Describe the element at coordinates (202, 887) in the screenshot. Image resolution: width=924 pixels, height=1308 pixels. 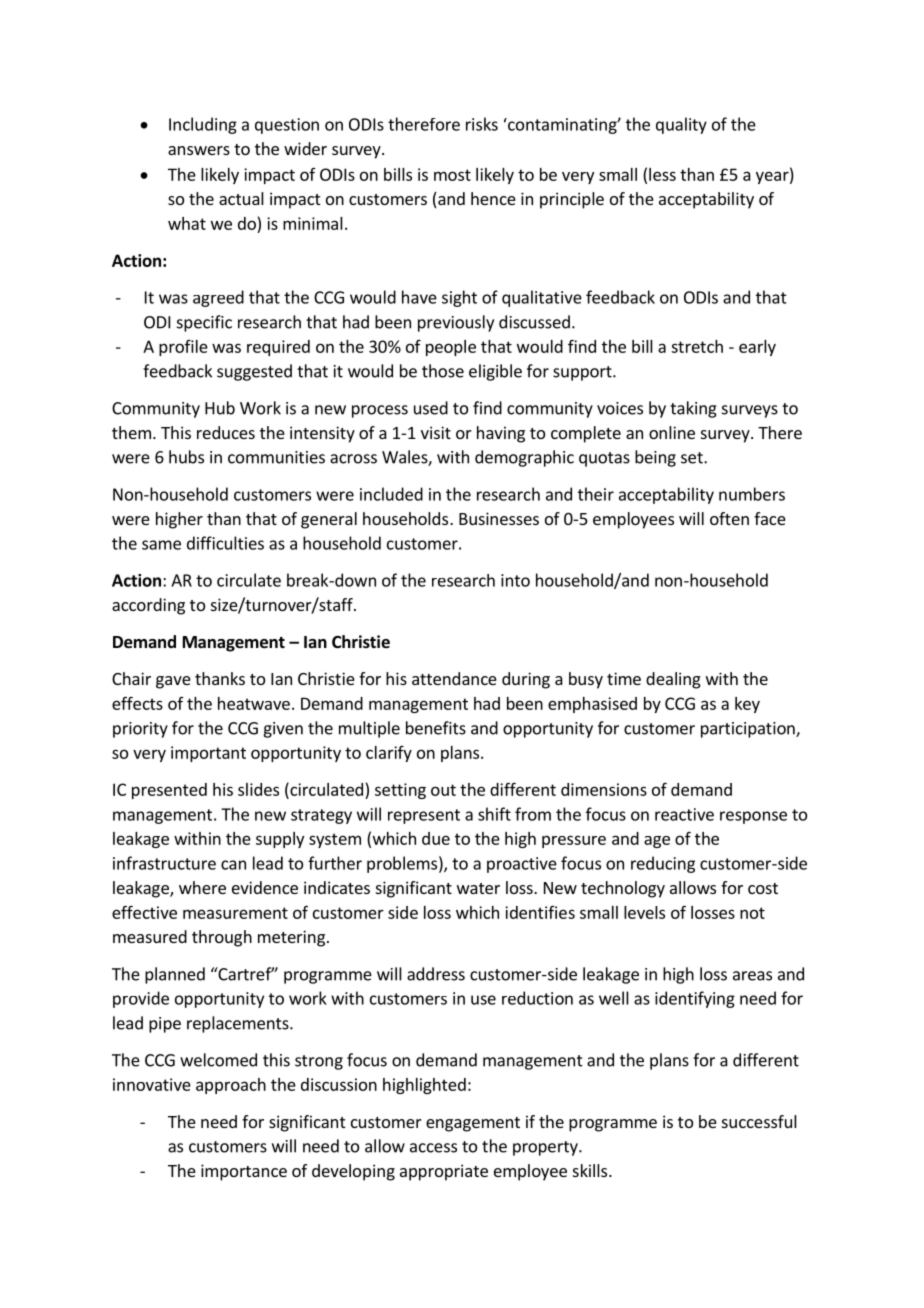
I see `where` at that location.
